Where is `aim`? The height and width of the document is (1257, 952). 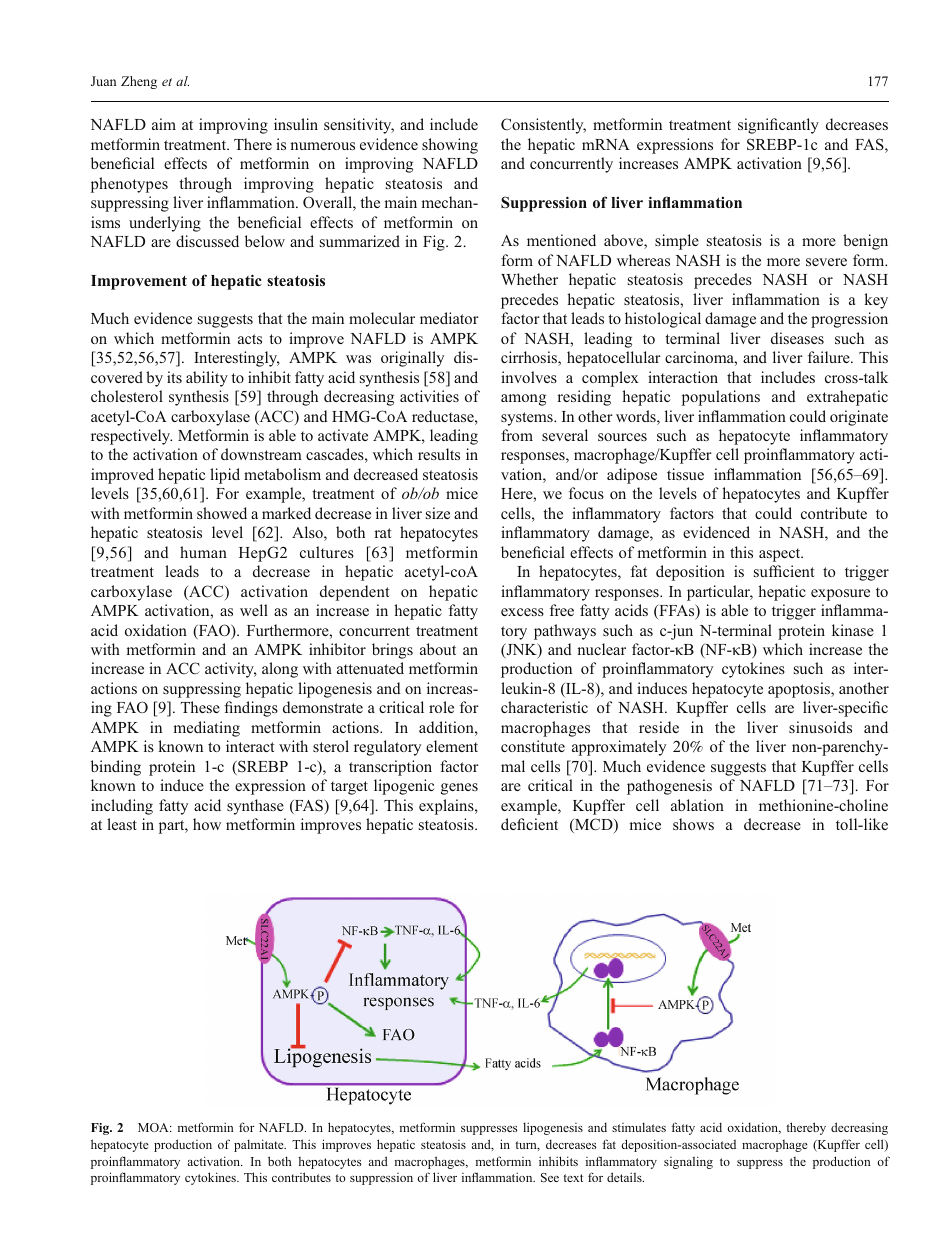 aim is located at coordinates (164, 124).
